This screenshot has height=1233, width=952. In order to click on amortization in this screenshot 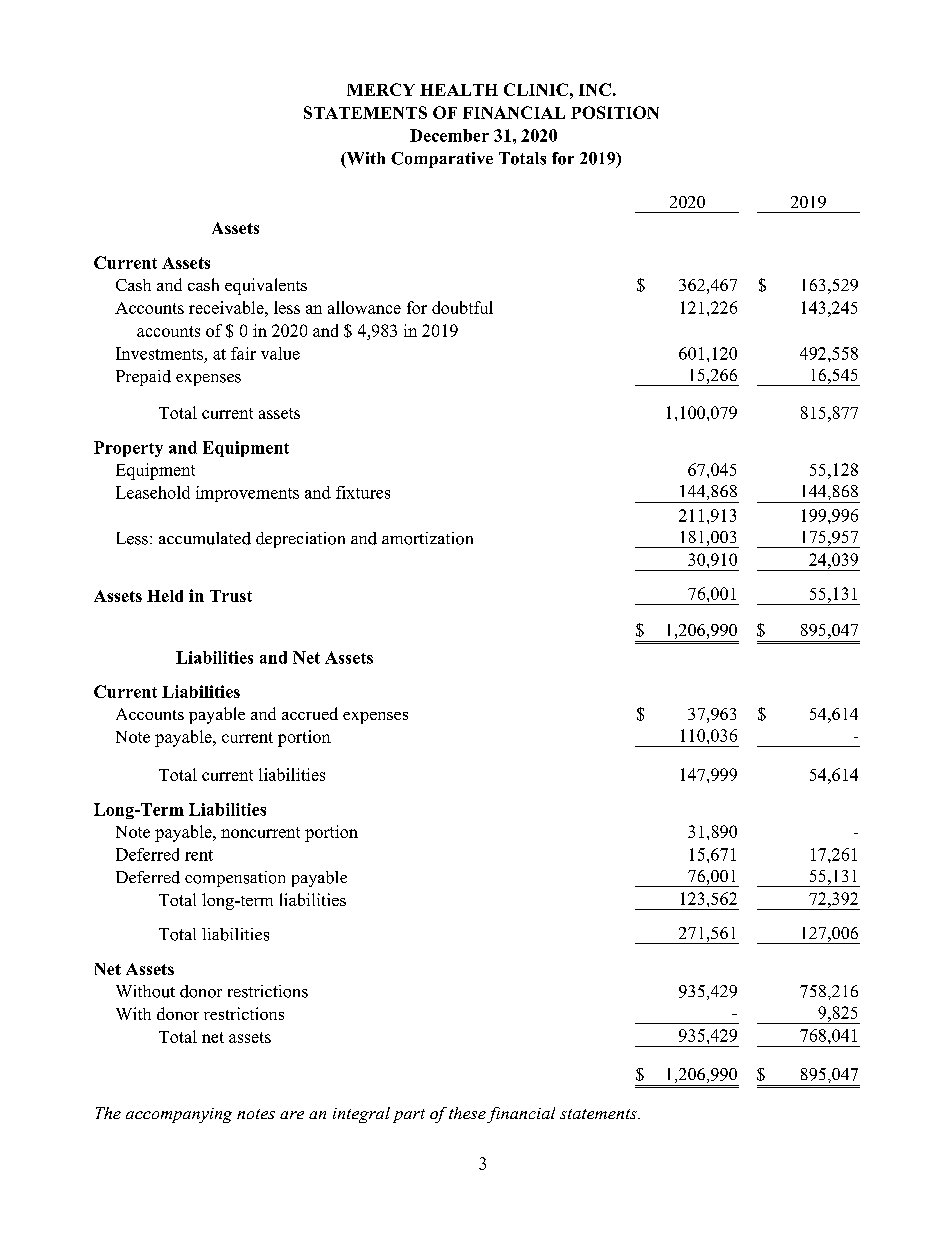, I will do `click(427, 538)`.
